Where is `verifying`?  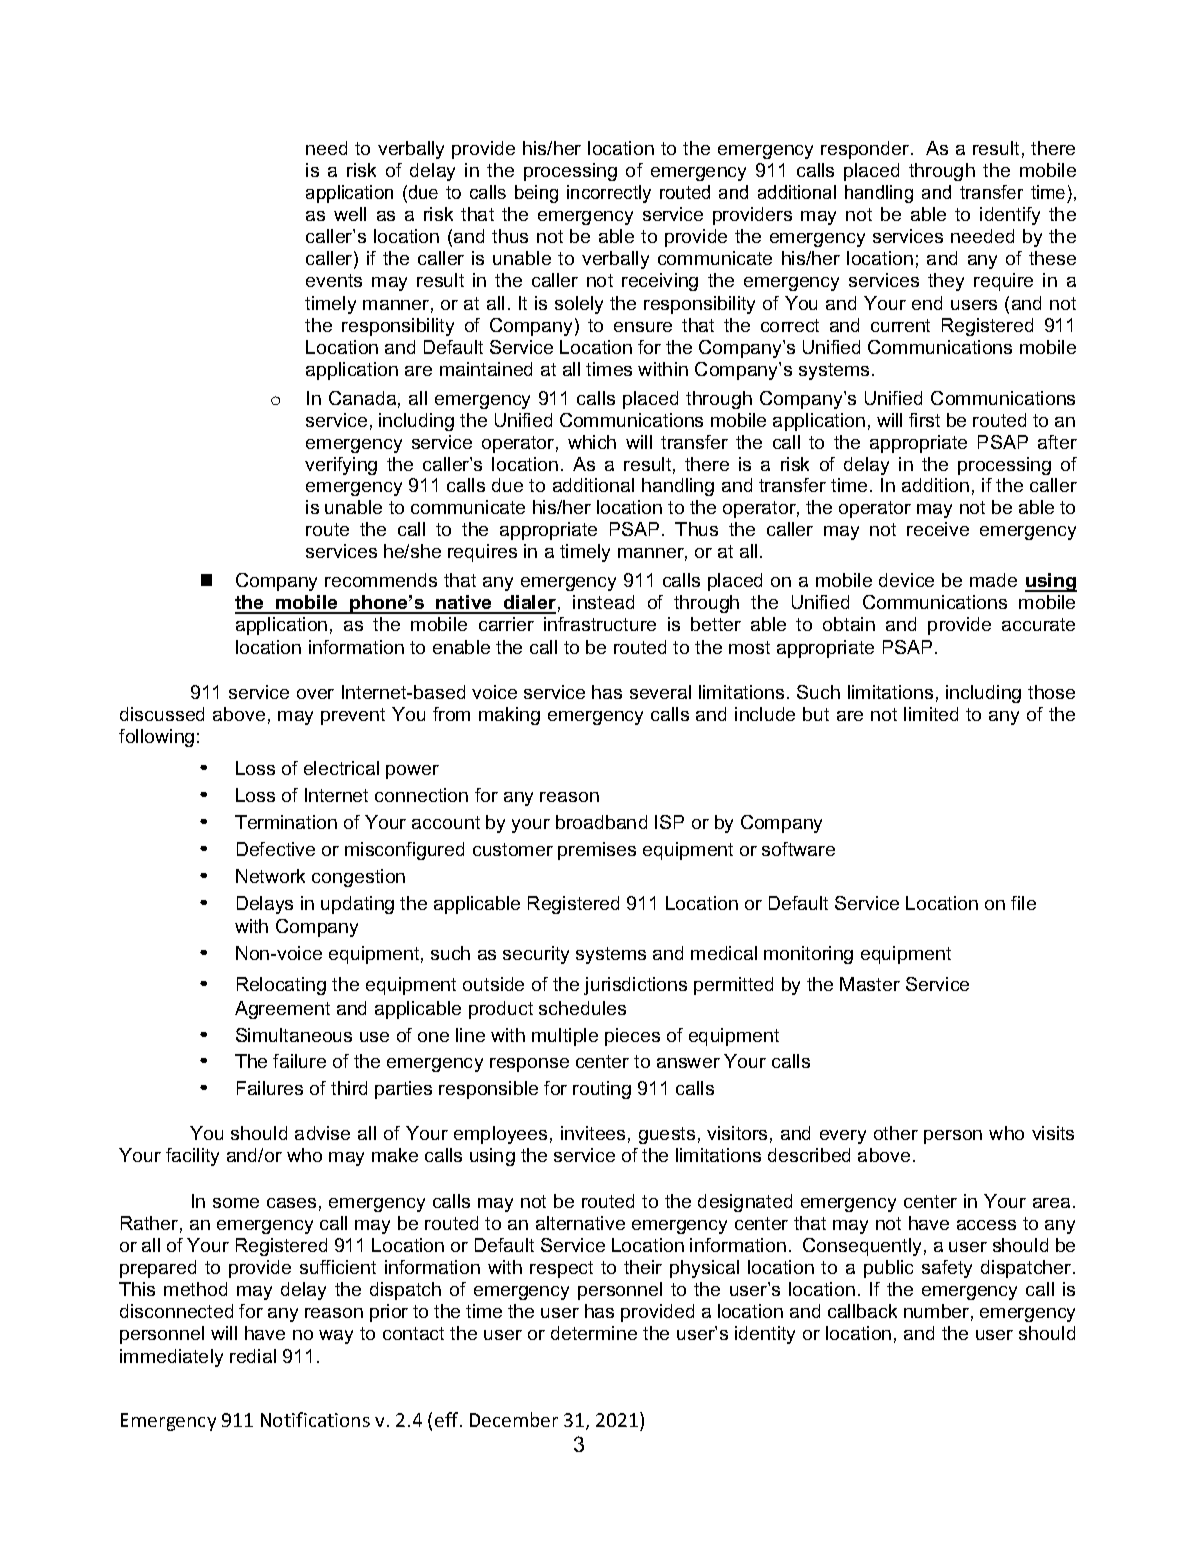
verifying is located at coordinates (341, 466).
